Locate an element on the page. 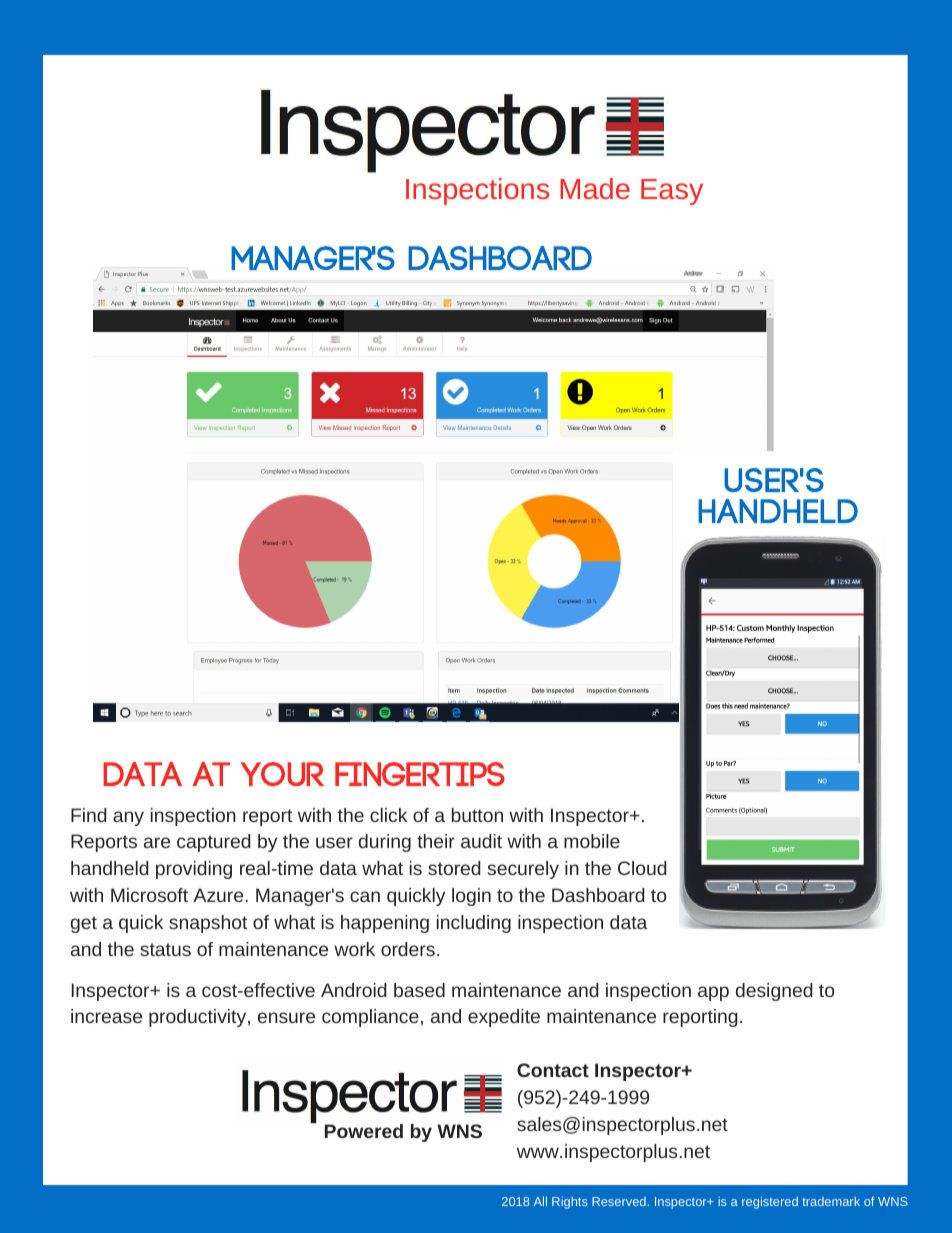 The width and height of the document is (952, 1233). Powered is located at coordinates (364, 1131).
